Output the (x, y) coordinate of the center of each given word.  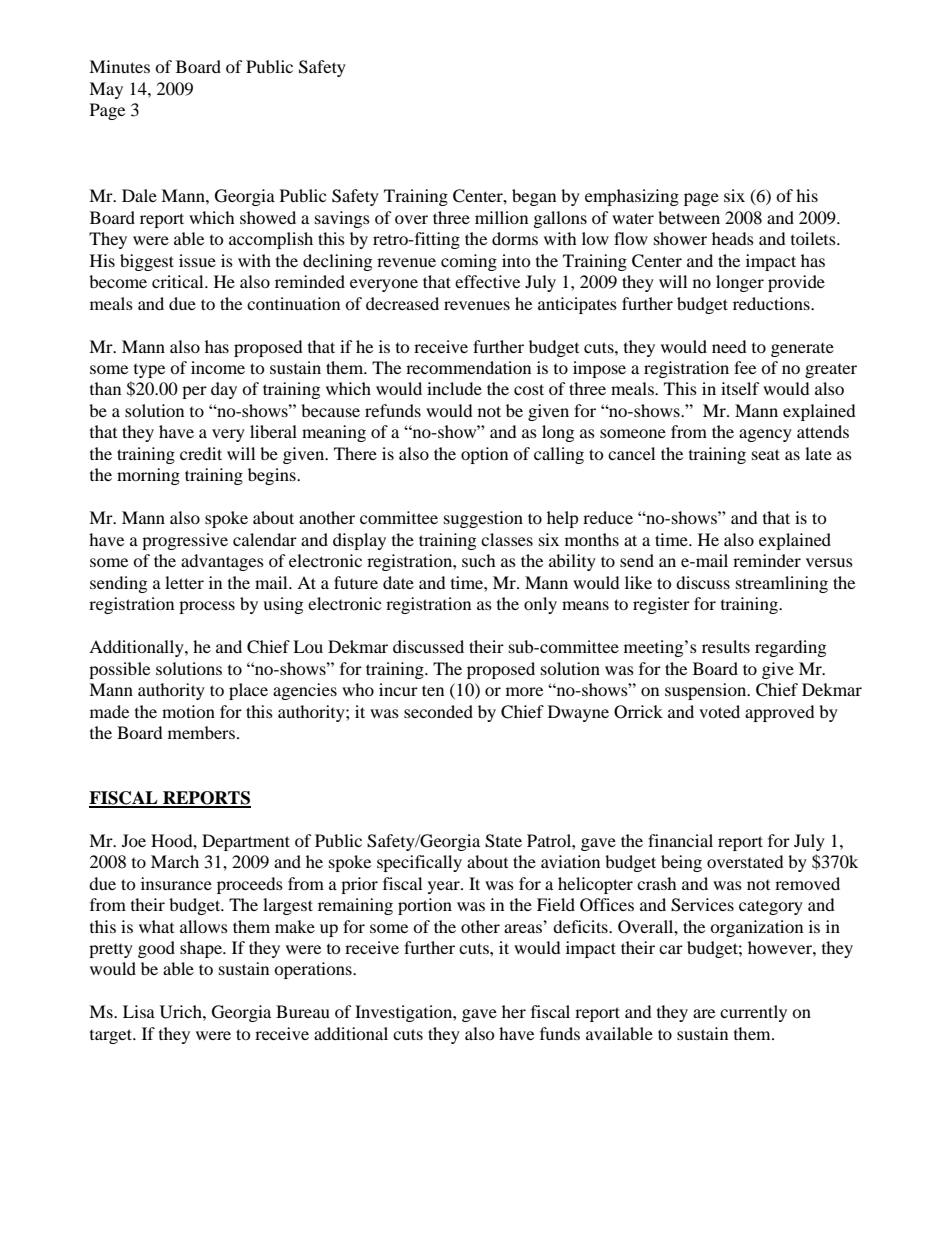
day (224, 390)
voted (719, 711)
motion (188, 711)
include (454, 388)
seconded (438, 711)
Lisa (139, 1011)
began (534, 197)
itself (740, 388)
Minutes (119, 66)
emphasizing (632, 197)
